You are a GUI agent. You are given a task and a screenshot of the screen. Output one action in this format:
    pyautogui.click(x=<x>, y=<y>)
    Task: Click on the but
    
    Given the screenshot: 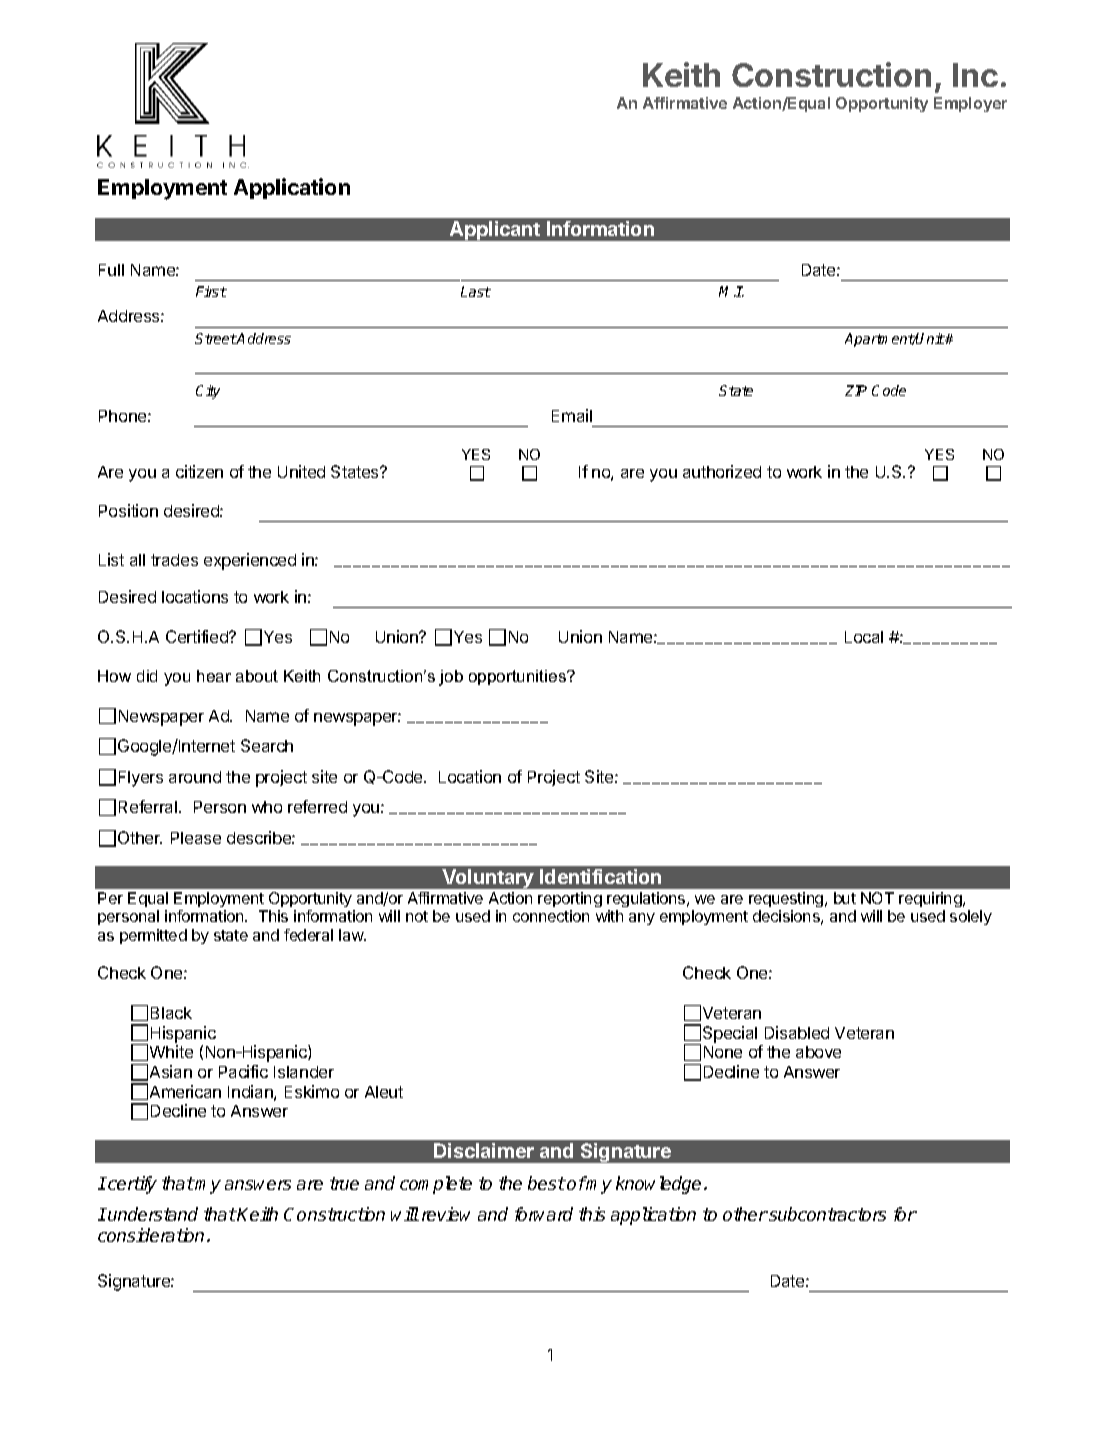 What is the action you would take?
    pyautogui.click(x=845, y=898)
